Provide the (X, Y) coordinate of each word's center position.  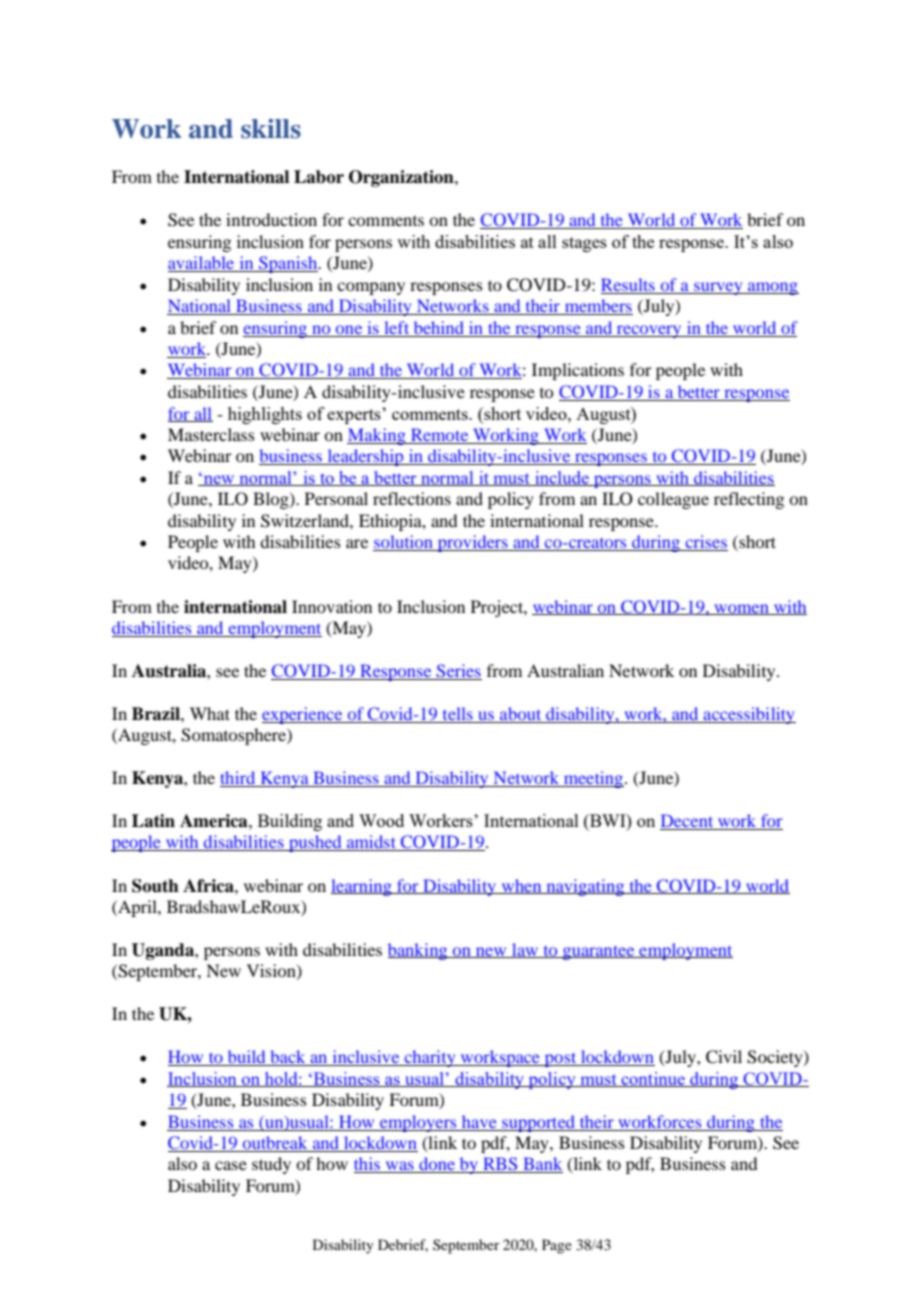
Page (557, 1246)
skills (271, 129)
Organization (402, 178)
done (437, 1165)
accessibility (748, 715)
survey (718, 288)
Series (458, 672)
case (231, 1165)
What (210, 713)
